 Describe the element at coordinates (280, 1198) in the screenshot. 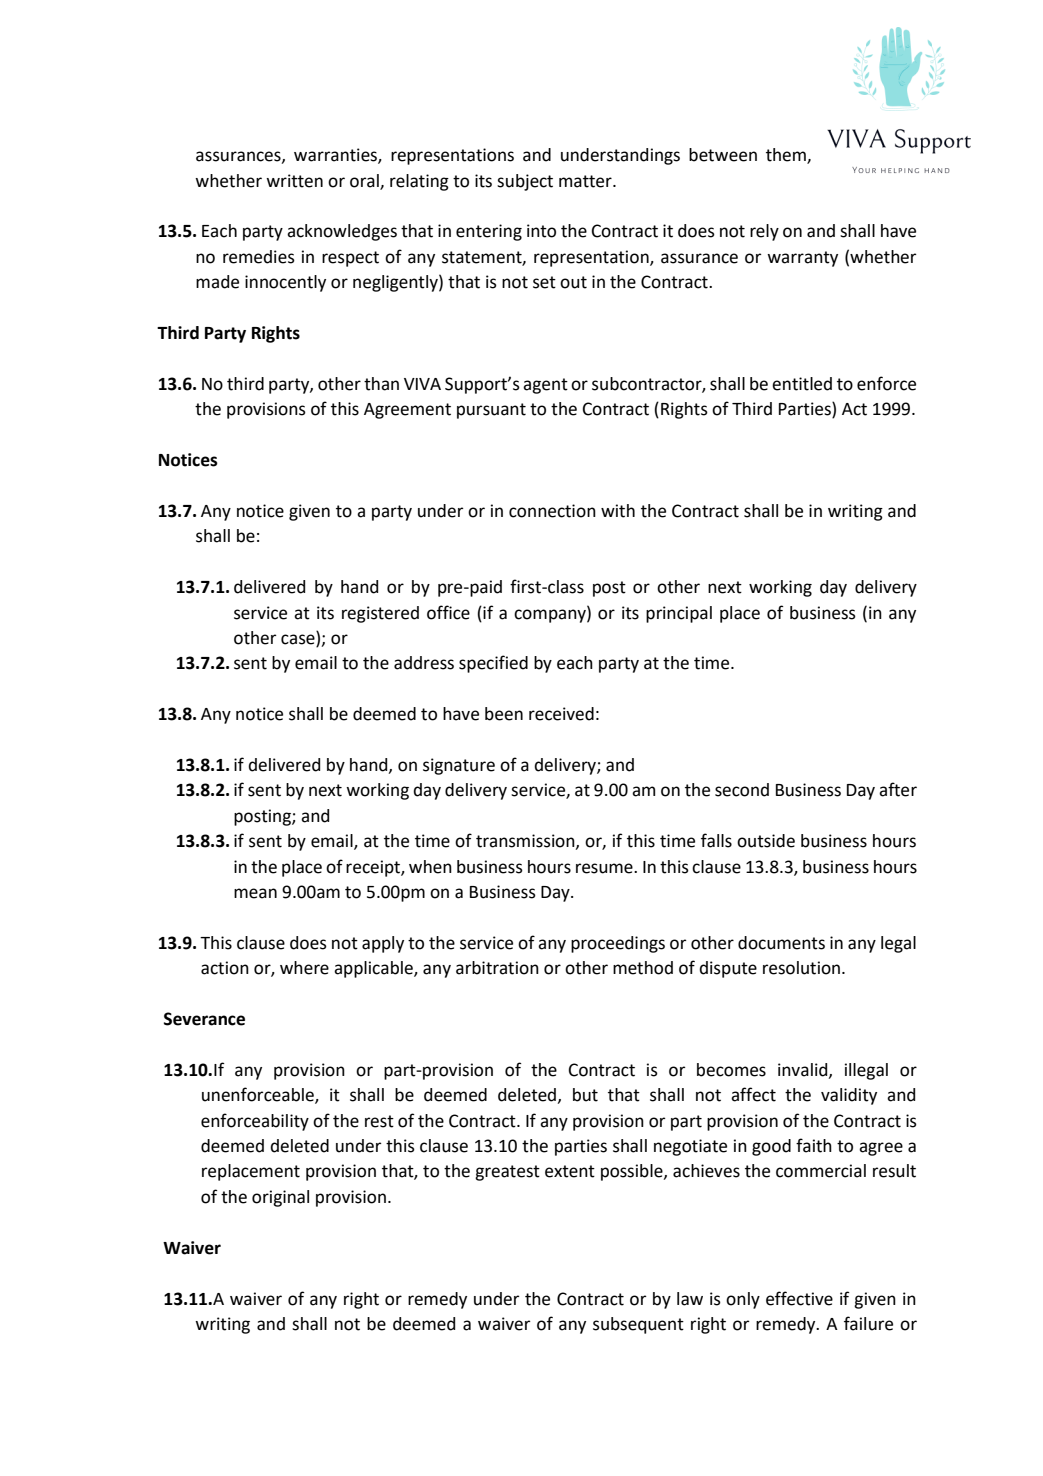

I see `original` at that location.
